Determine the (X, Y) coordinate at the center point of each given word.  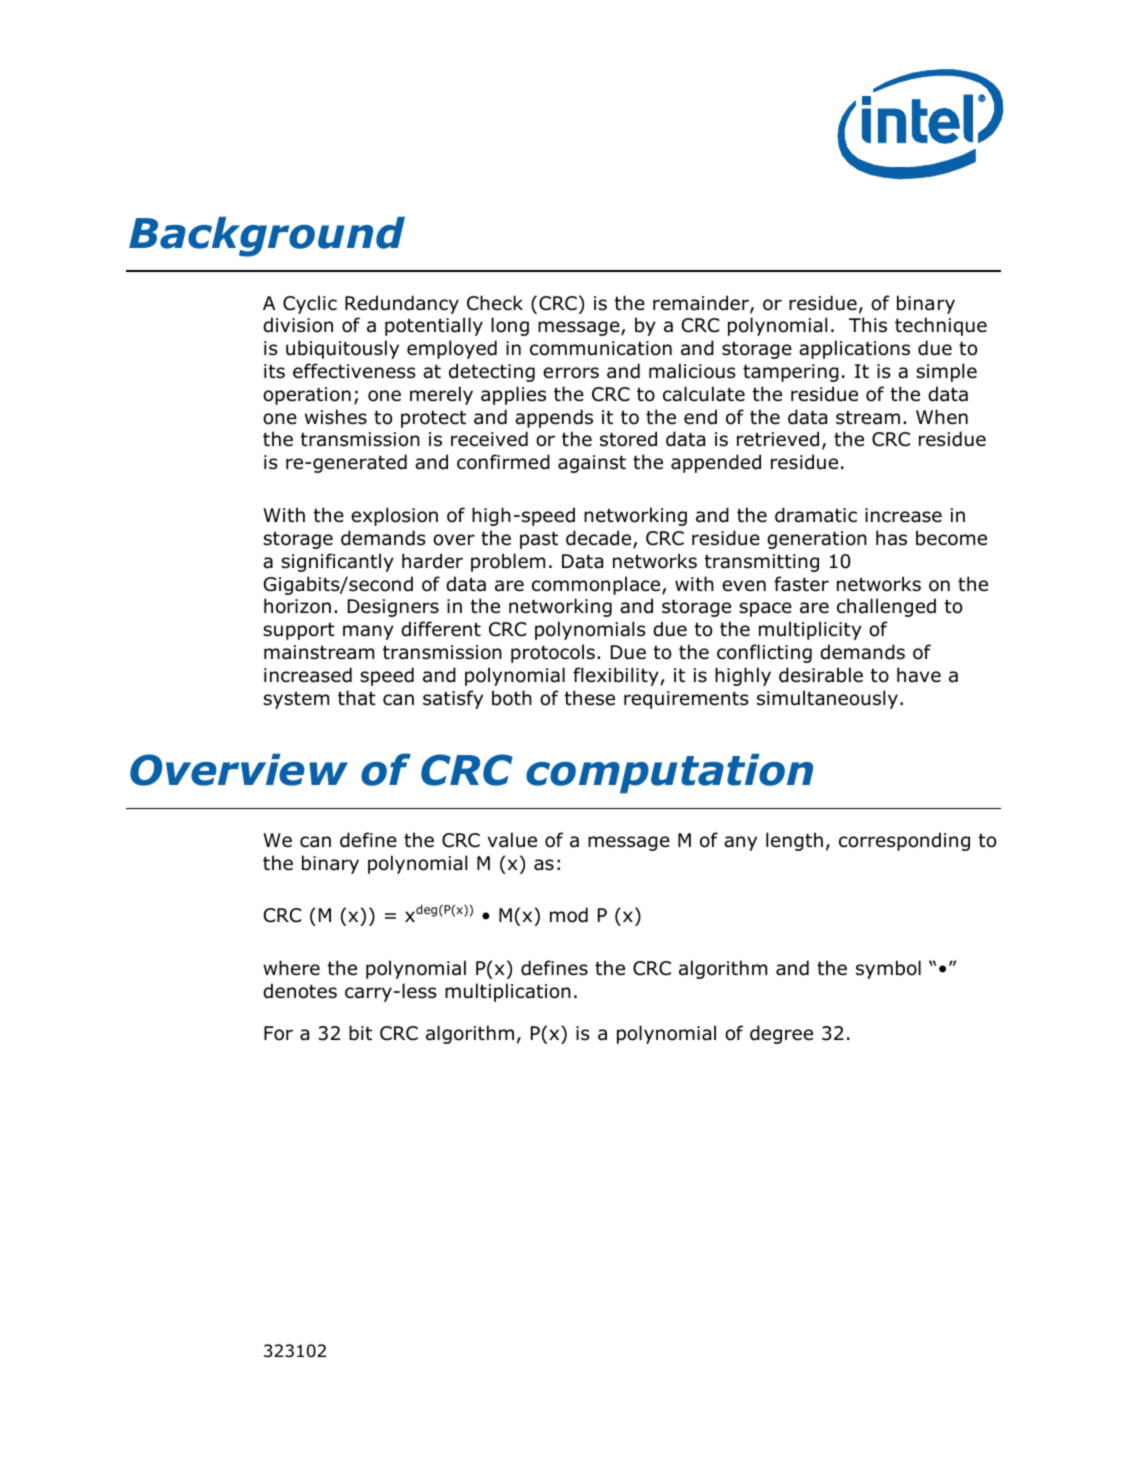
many (368, 632)
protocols (553, 653)
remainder (702, 304)
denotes (300, 991)
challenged (886, 607)
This (868, 325)
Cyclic (310, 304)
